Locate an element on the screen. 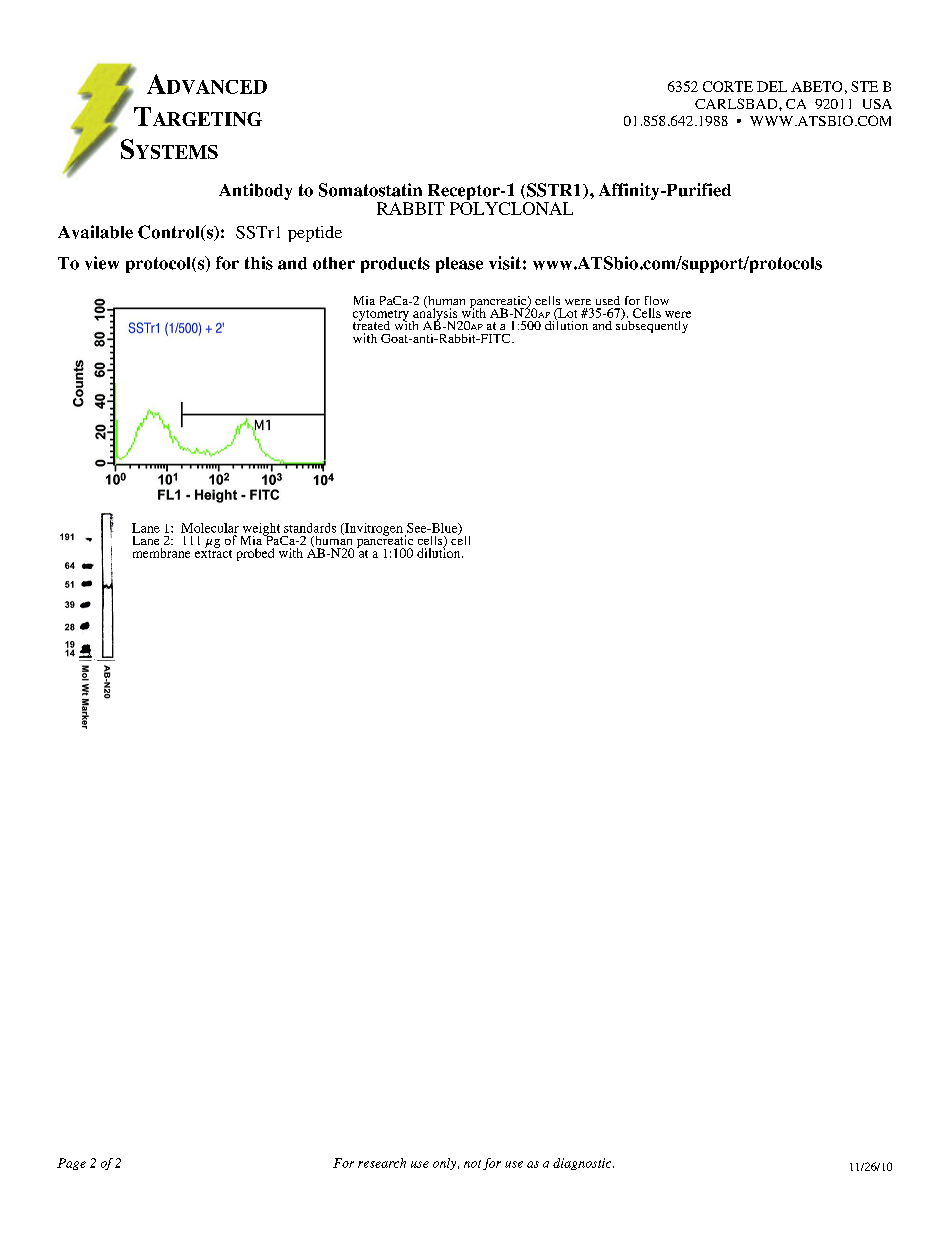  Available is located at coordinates (95, 232).
